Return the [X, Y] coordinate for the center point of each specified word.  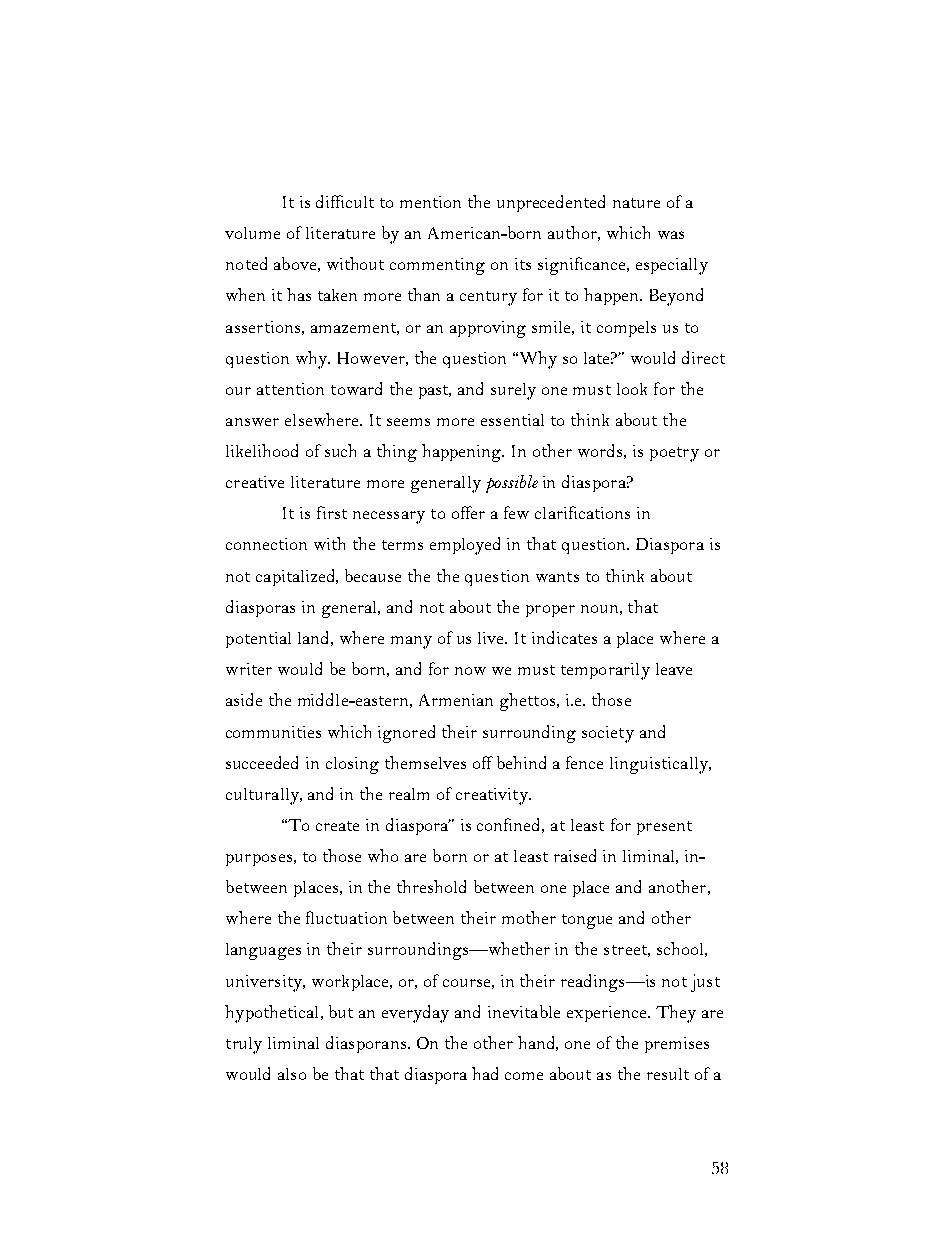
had [485, 1073]
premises [677, 1045]
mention [430, 202]
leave [674, 669]
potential [258, 640]
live [492, 638]
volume [252, 233]
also [292, 1074]
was [671, 235]
